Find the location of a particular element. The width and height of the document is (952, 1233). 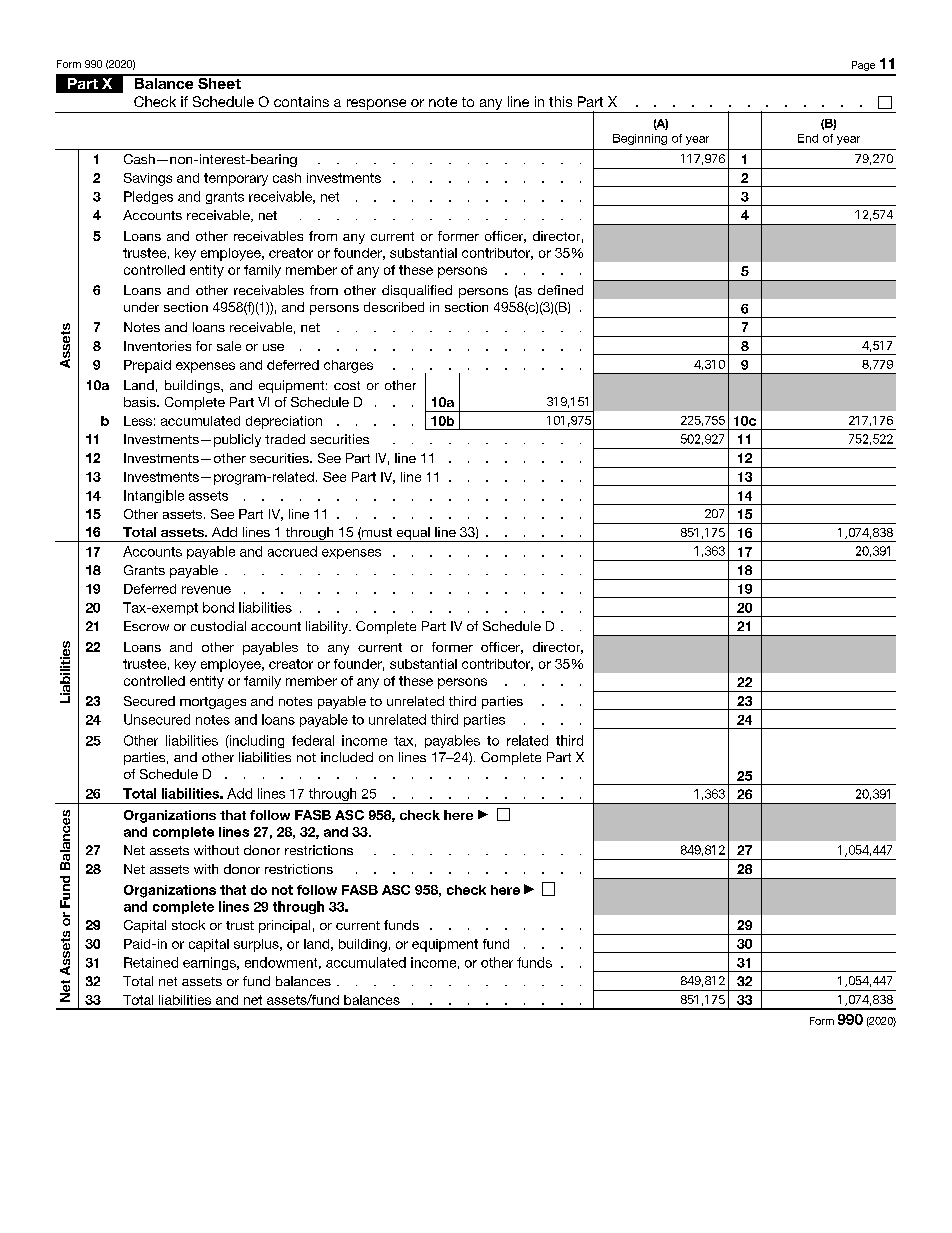

Page is located at coordinates (863, 66).
